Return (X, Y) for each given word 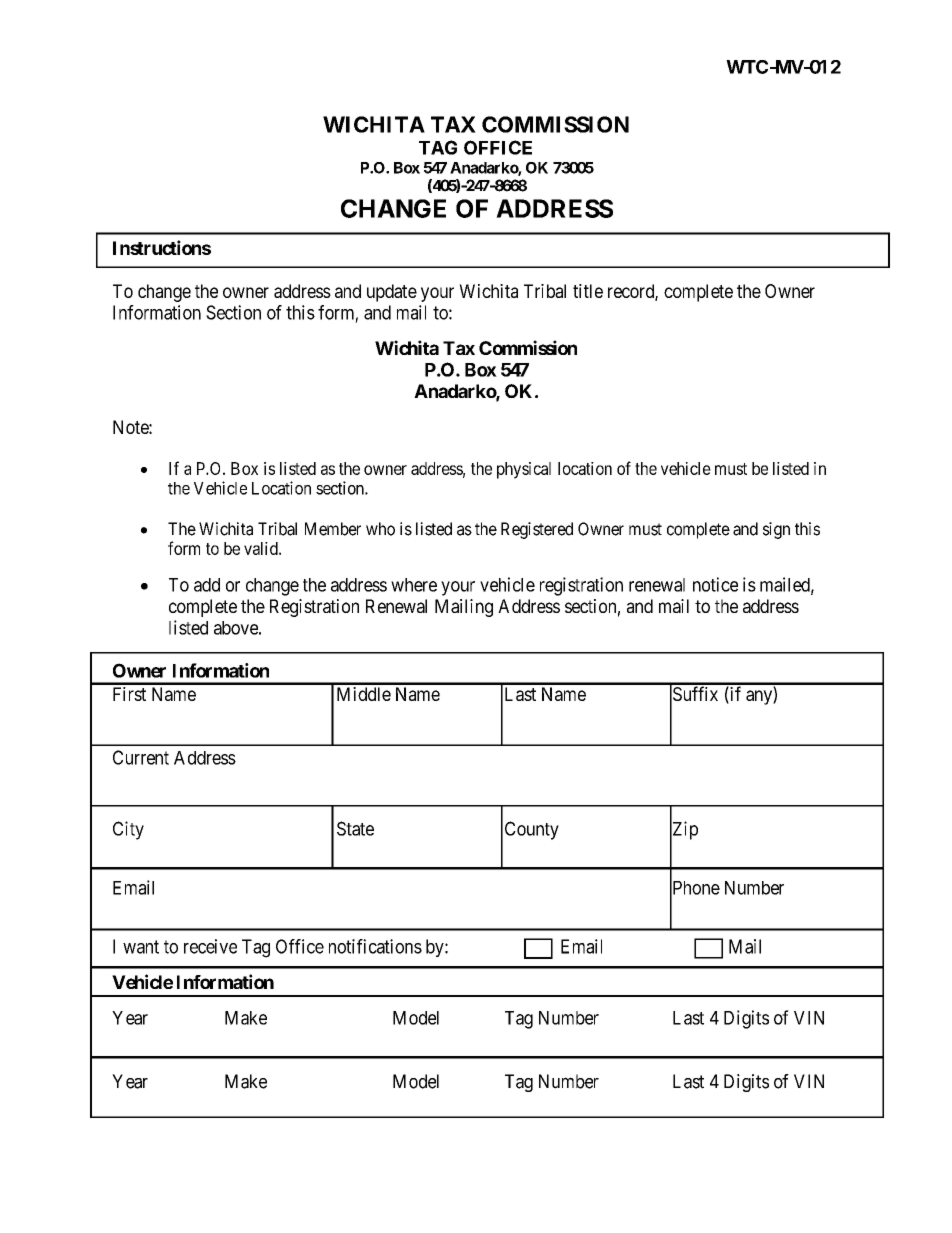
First (129, 694)
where (414, 585)
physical (524, 470)
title (588, 291)
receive (210, 946)
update (392, 293)
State (355, 828)
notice (715, 584)
